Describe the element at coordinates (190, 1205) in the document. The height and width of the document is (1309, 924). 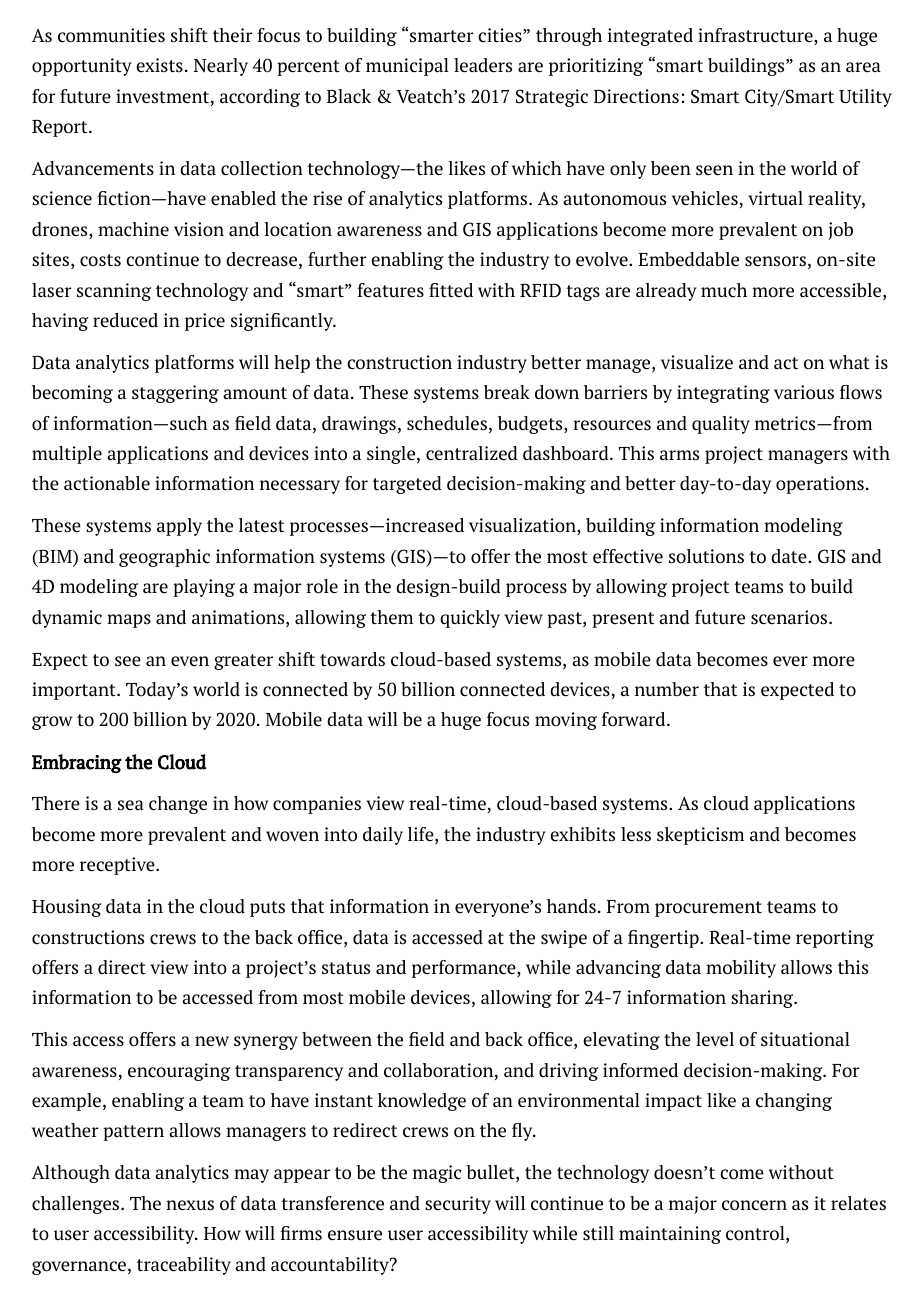
I see `nexus` at that location.
